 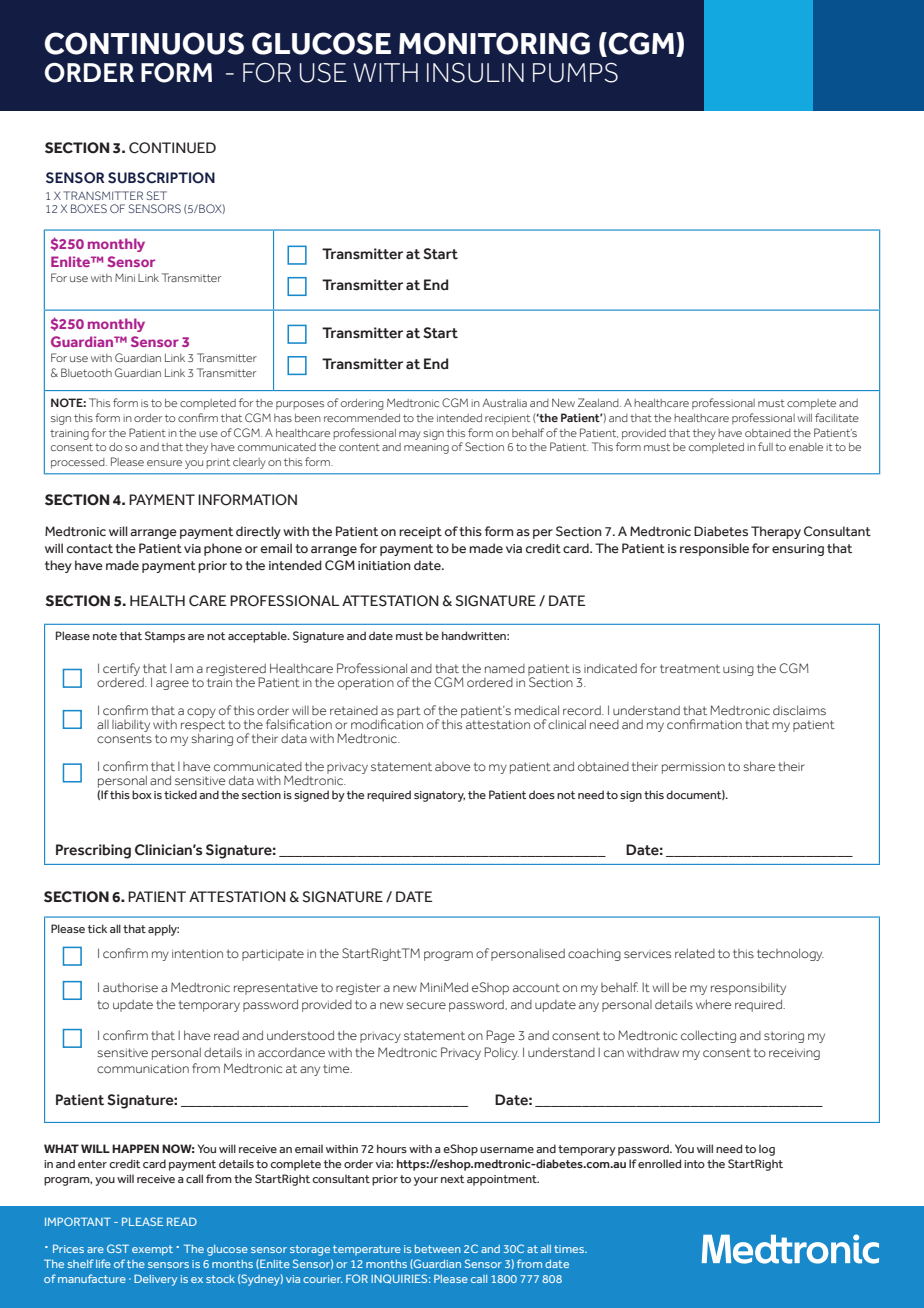 I want to click on full, so click(x=765, y=446).
